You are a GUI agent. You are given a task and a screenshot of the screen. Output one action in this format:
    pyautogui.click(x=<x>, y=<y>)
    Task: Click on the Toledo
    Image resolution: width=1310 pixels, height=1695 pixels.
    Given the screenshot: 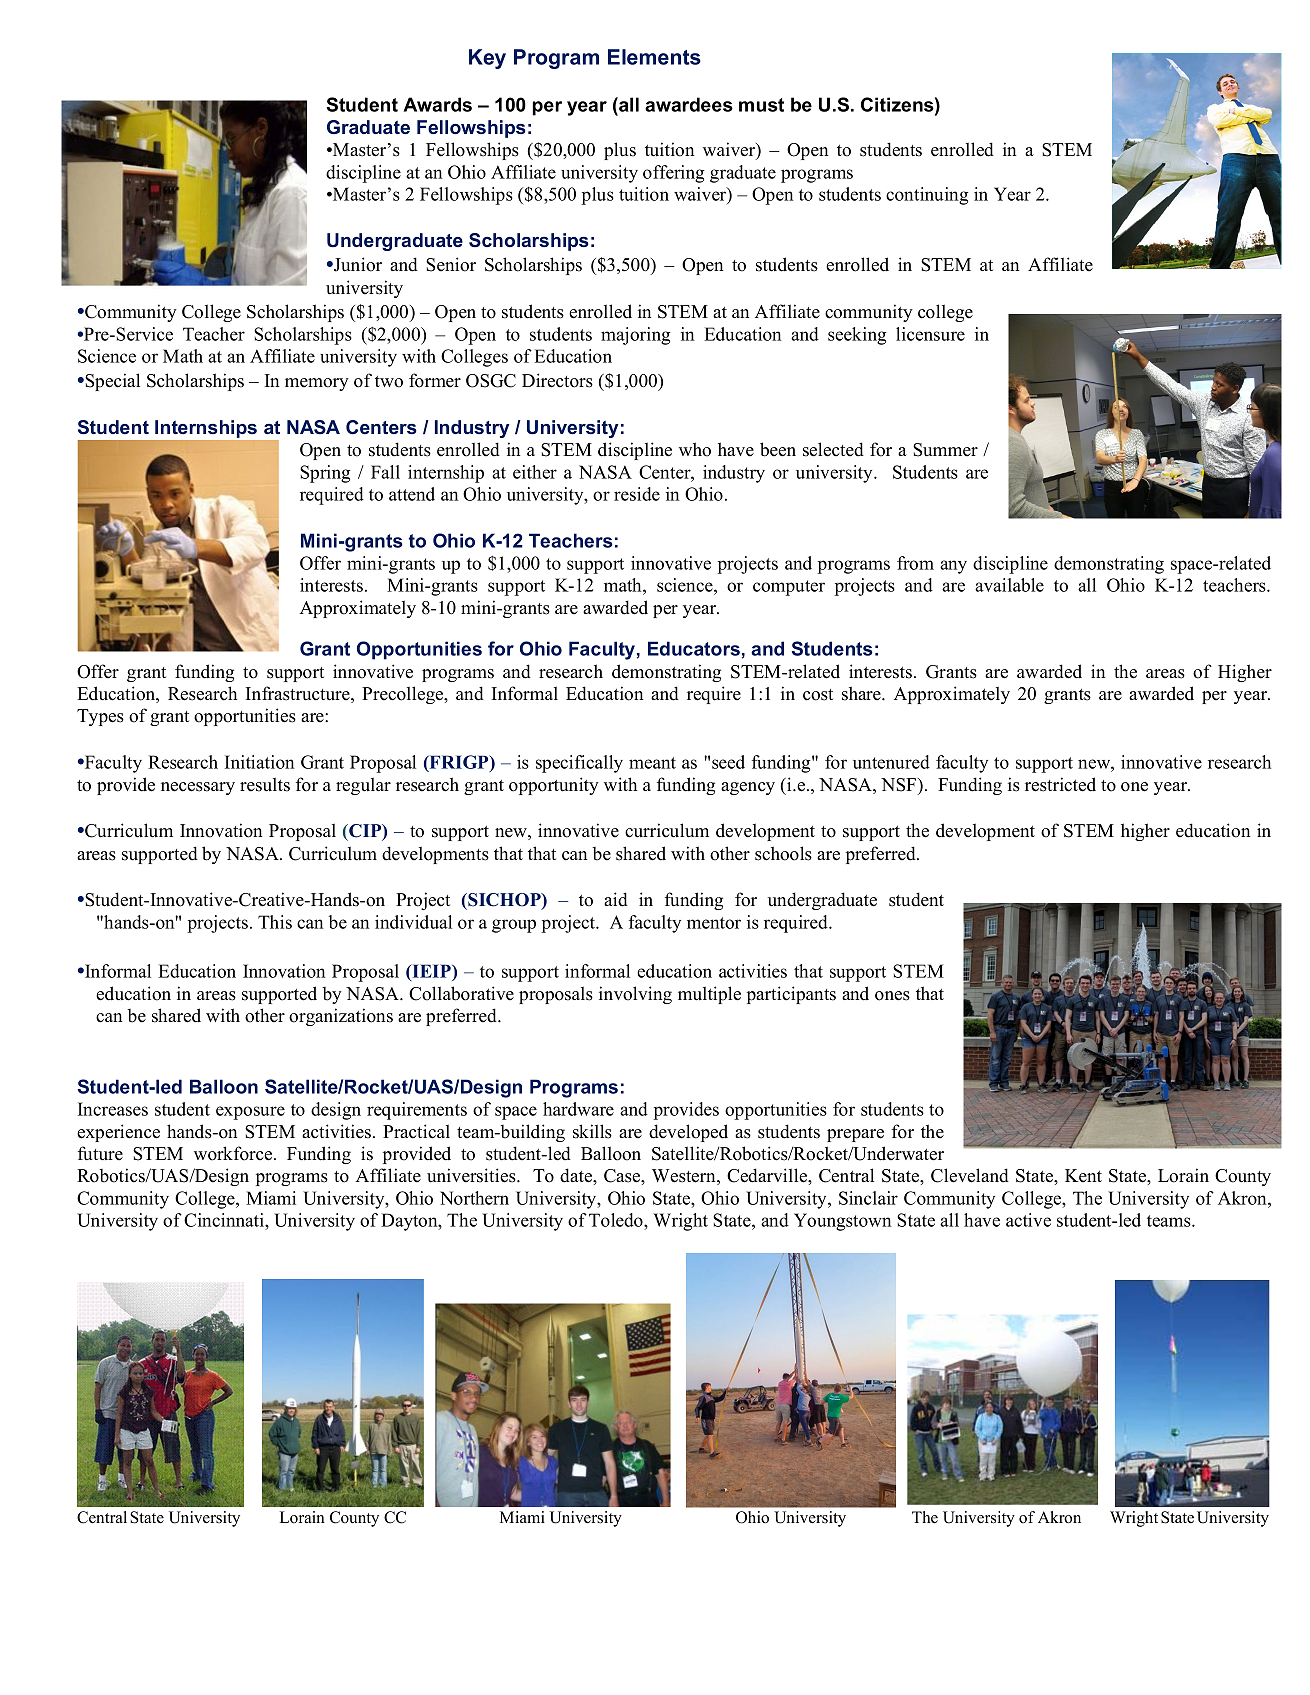 What is the action you would take?
    pyautogui.click(x=617, y=1221)
